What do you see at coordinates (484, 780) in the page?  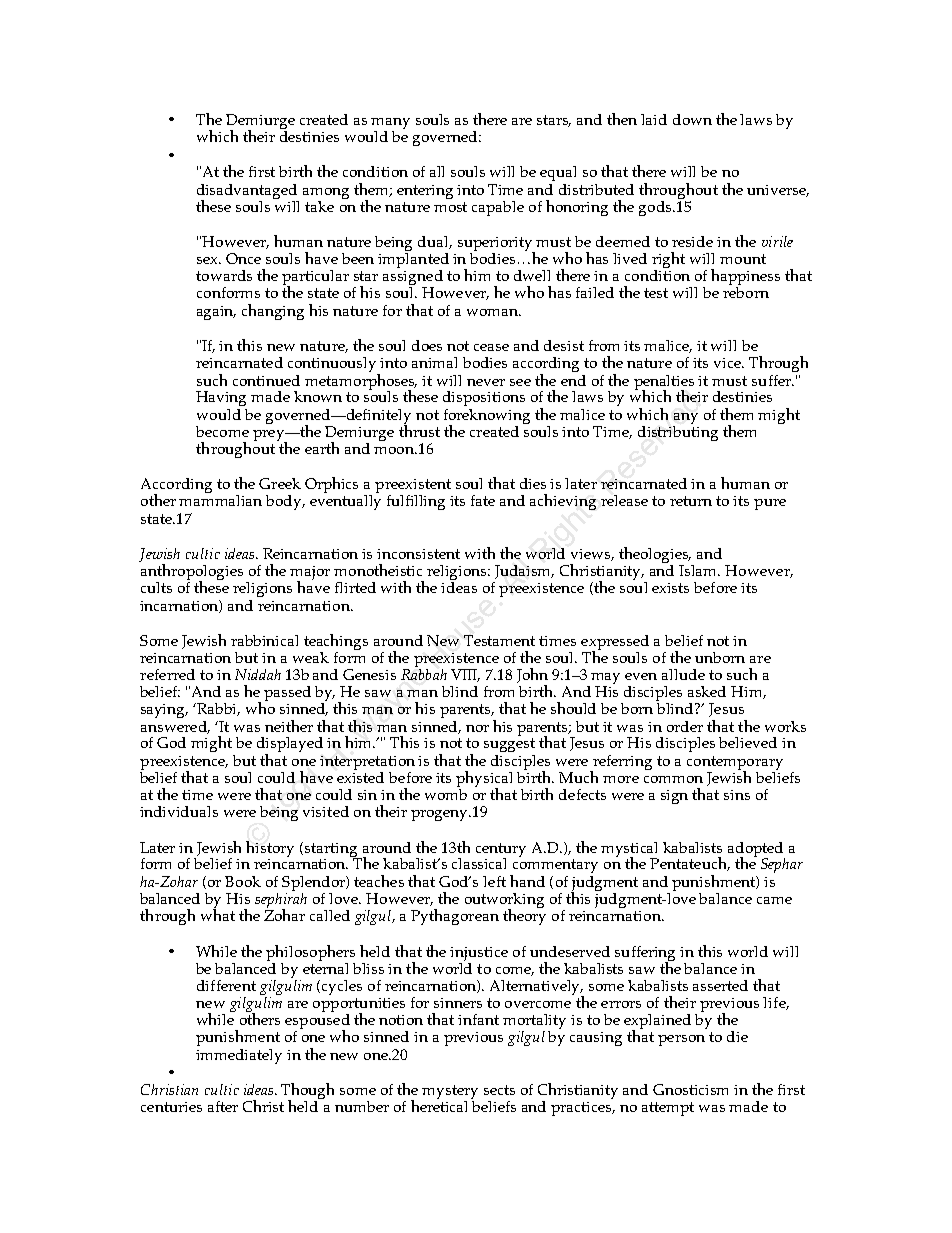 I see `physical` at bounding box center [484, 780].
